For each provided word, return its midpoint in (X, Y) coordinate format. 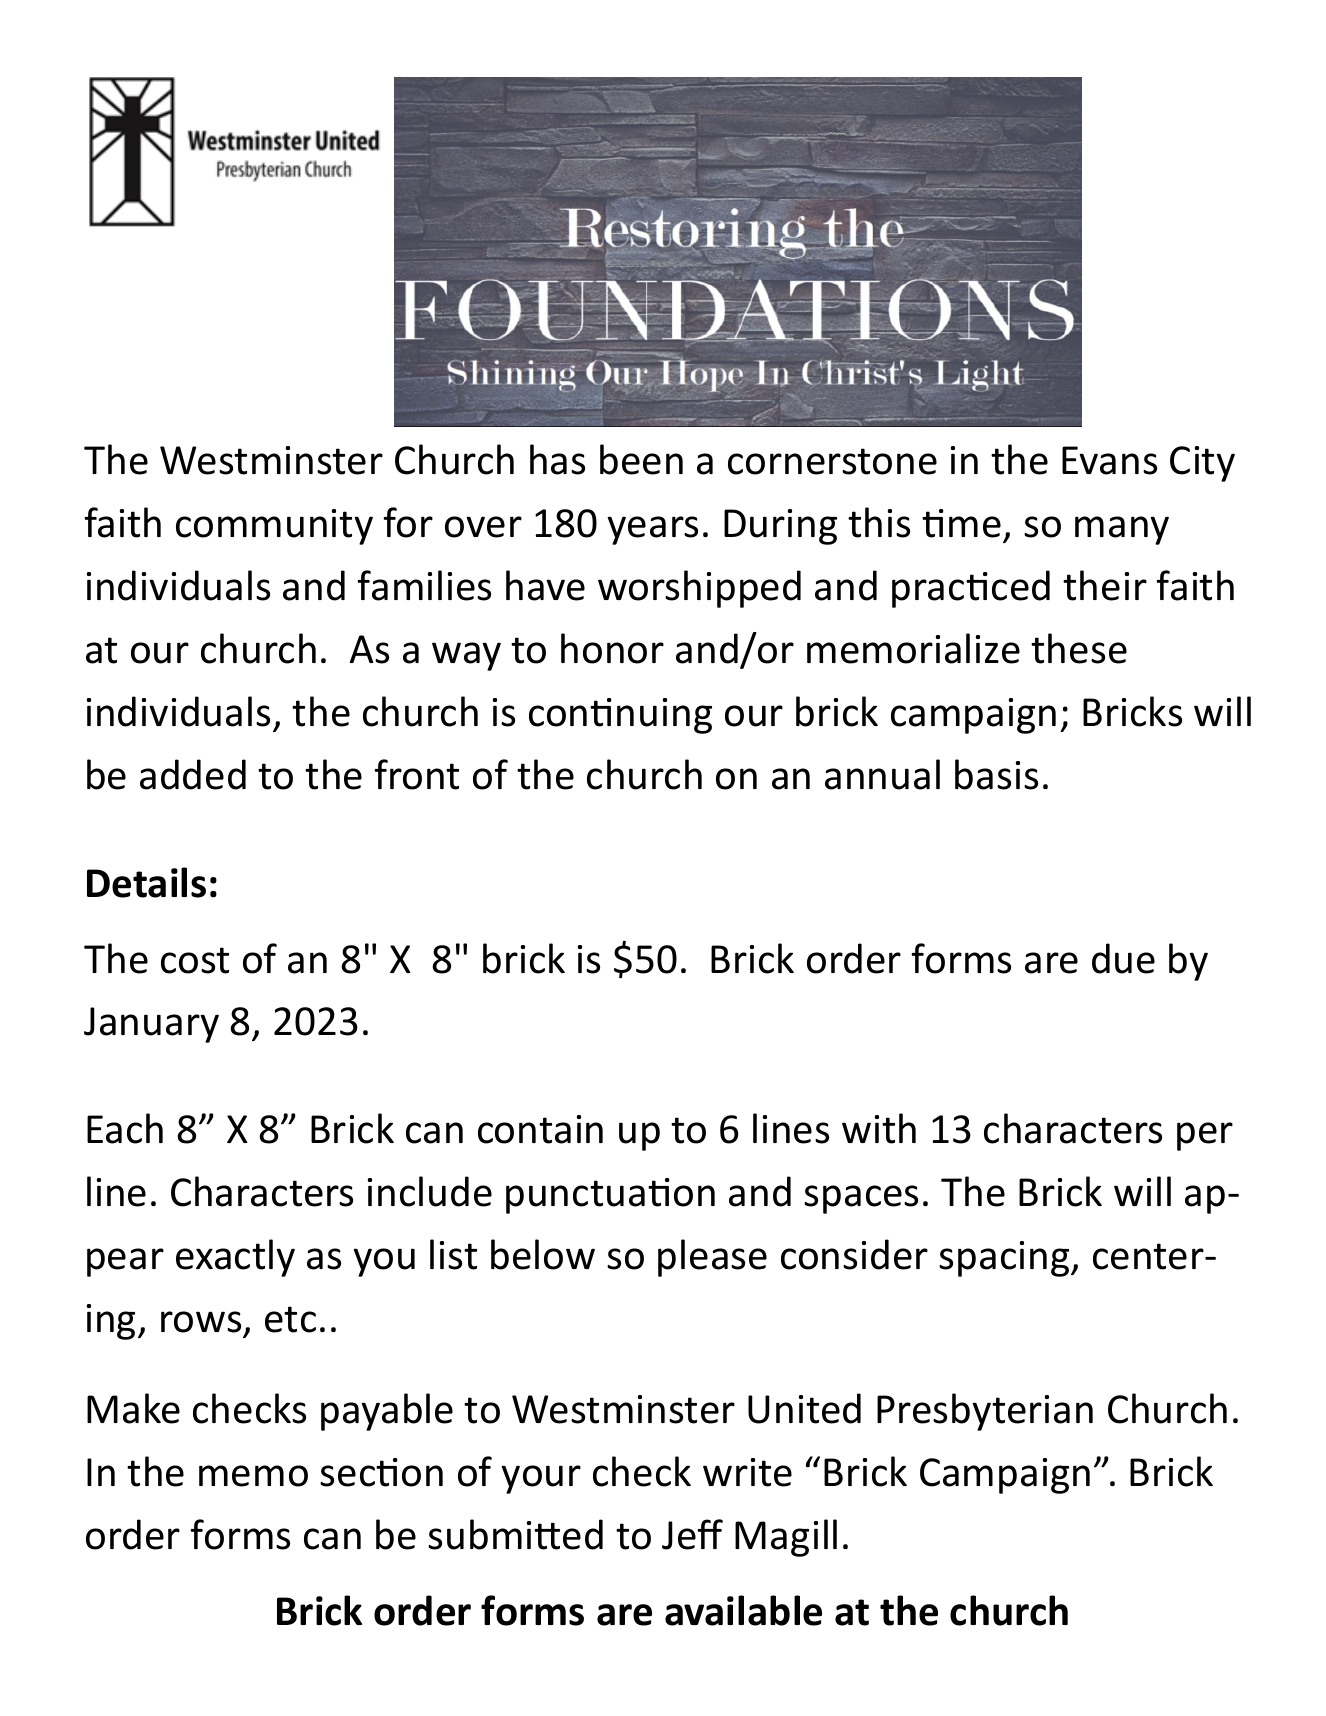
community (274, 527)
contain (540, 1129)
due (1123, 958)
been (641, 459)
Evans (1109, 460)
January (151, 1025)
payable (387, 1412)
